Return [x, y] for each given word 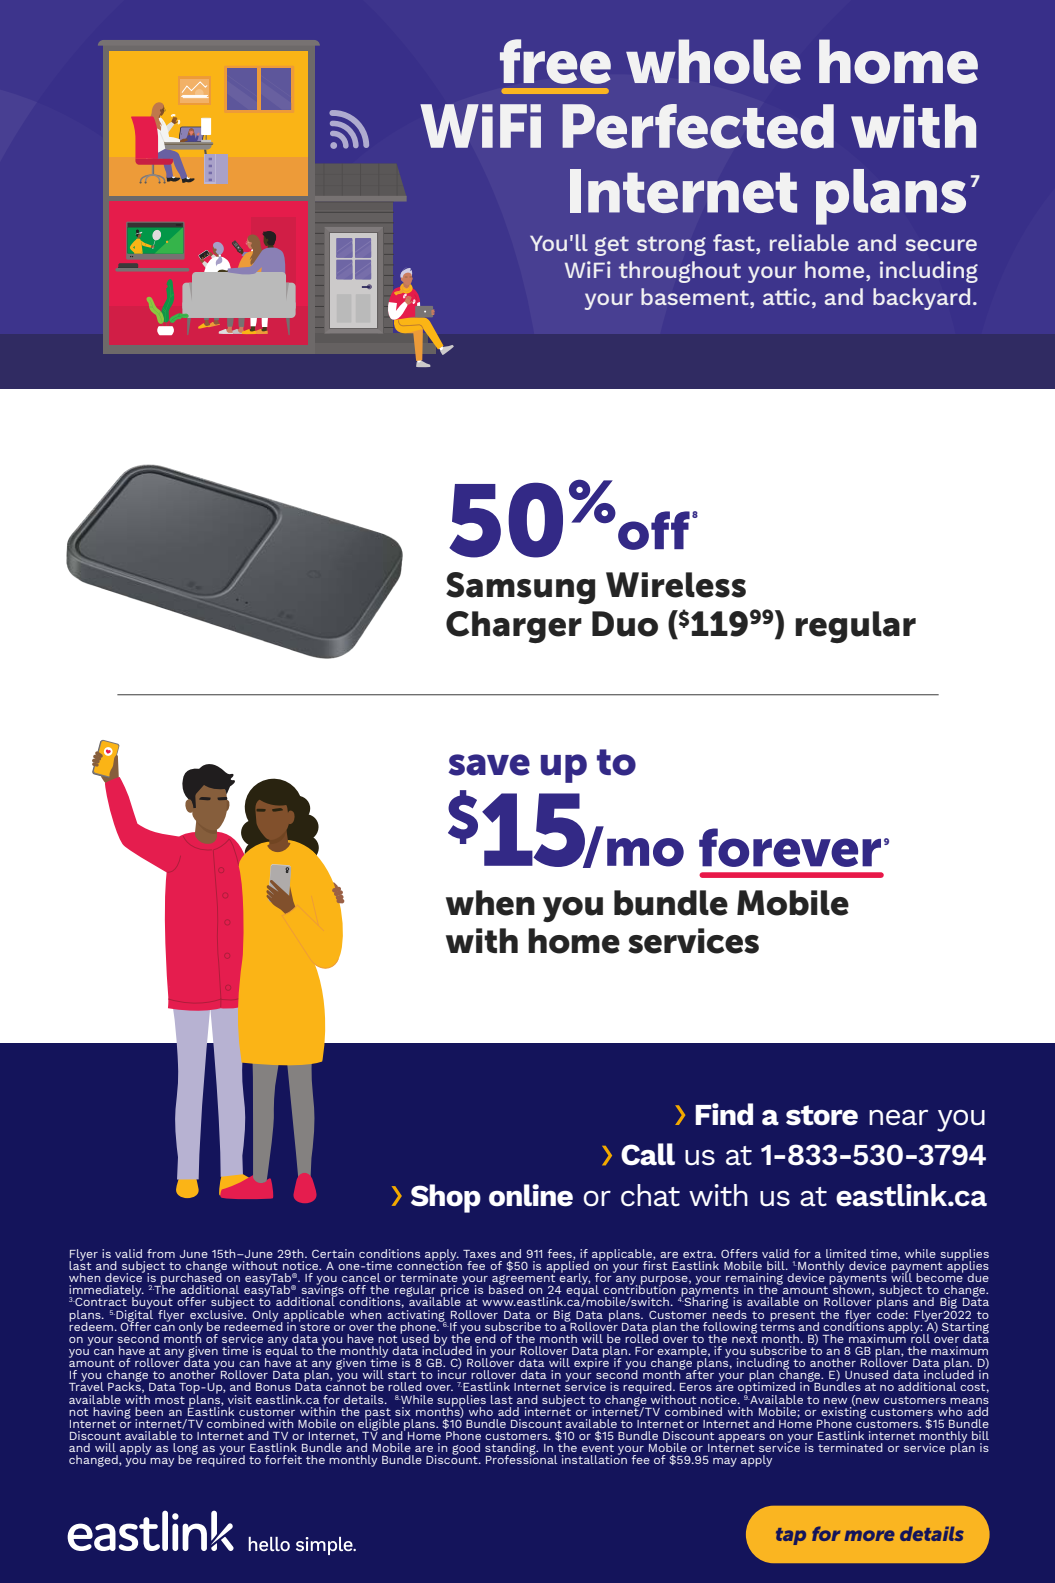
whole [713, 61]
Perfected [698, 126]
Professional [521, 1458]
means [969, 1401]
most [170, 1400]
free [555, 61]
